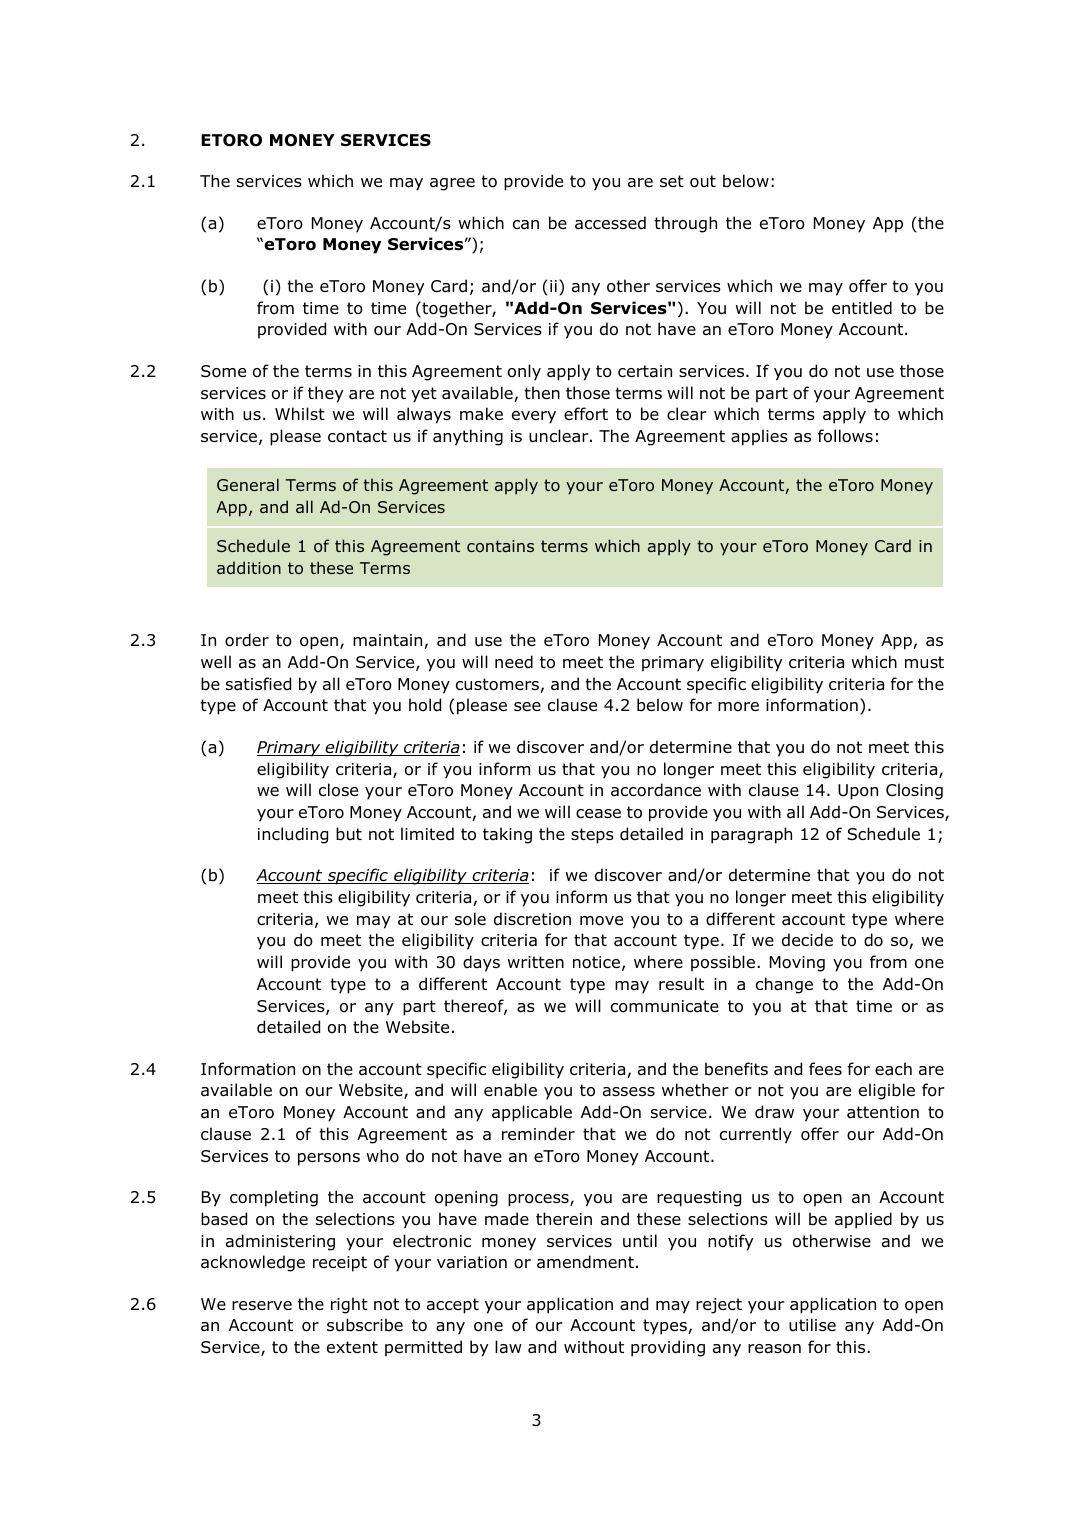 The image size is (1074, 1519). I want to click on amendment, so click(585, 1262).
